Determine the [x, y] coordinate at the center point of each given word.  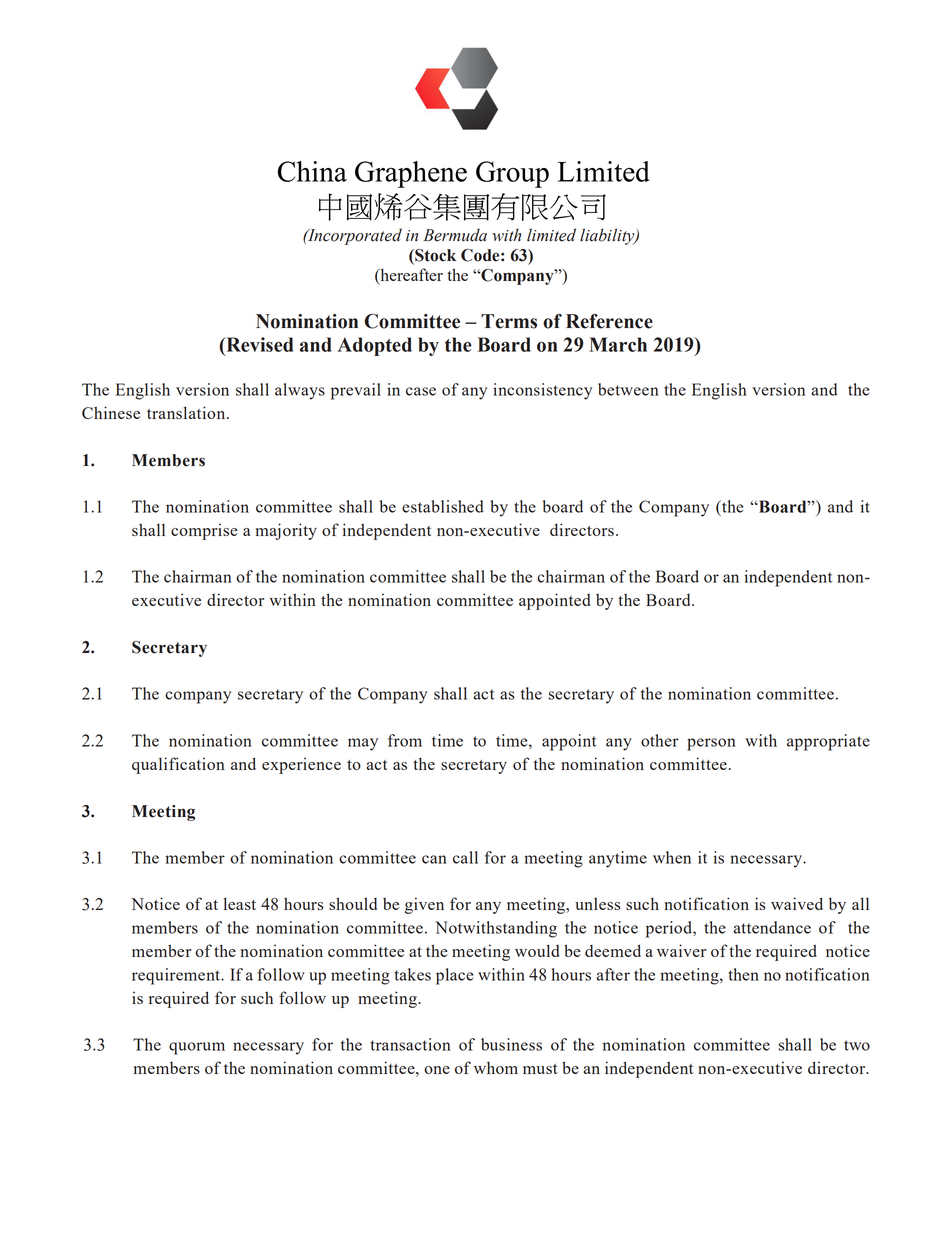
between [628, 389]
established [443, 506]
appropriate [828, 742]
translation [187, 412]
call [465, 857]
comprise [204, 531]
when [672, 857]
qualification [178, 765]
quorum [197, 1048]
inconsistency [542, 391]
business [511, 1044]
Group [512, 174]
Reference [609, 321]
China [312, 171]
